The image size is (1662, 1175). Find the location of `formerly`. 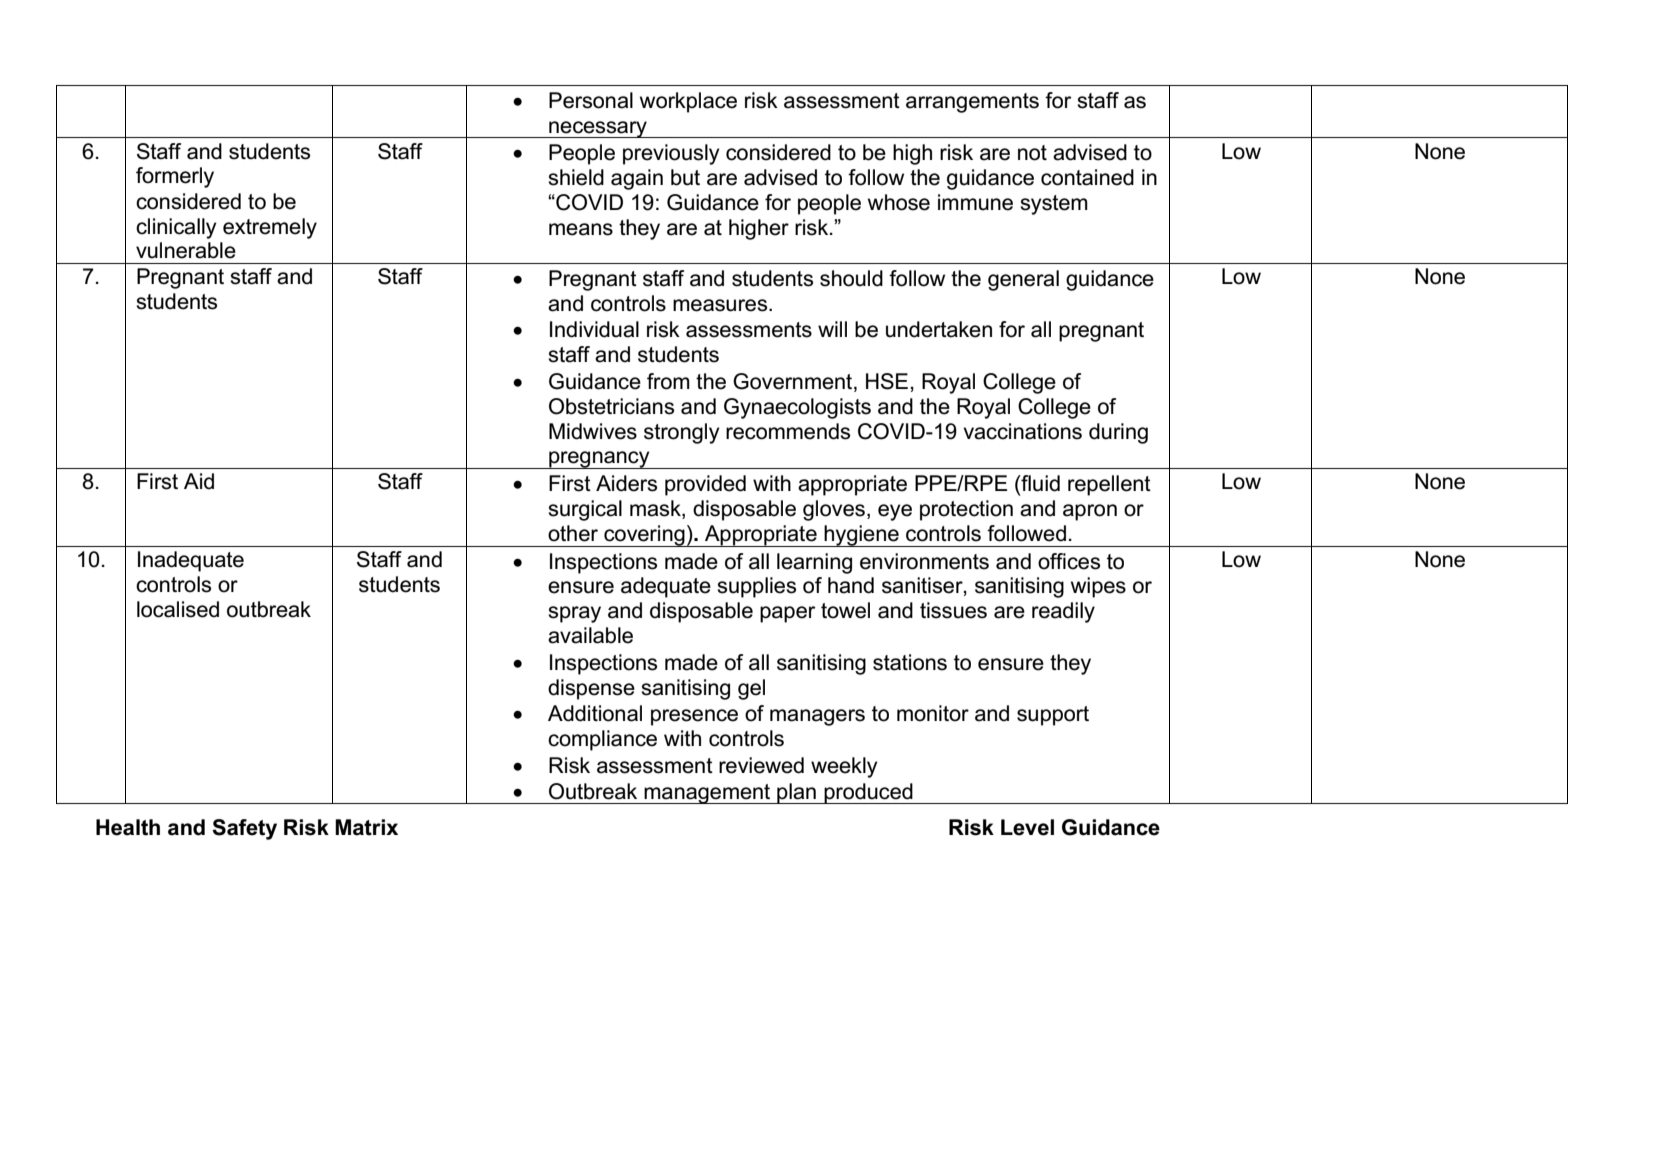

formerly is located at coordinates (175, 177).
